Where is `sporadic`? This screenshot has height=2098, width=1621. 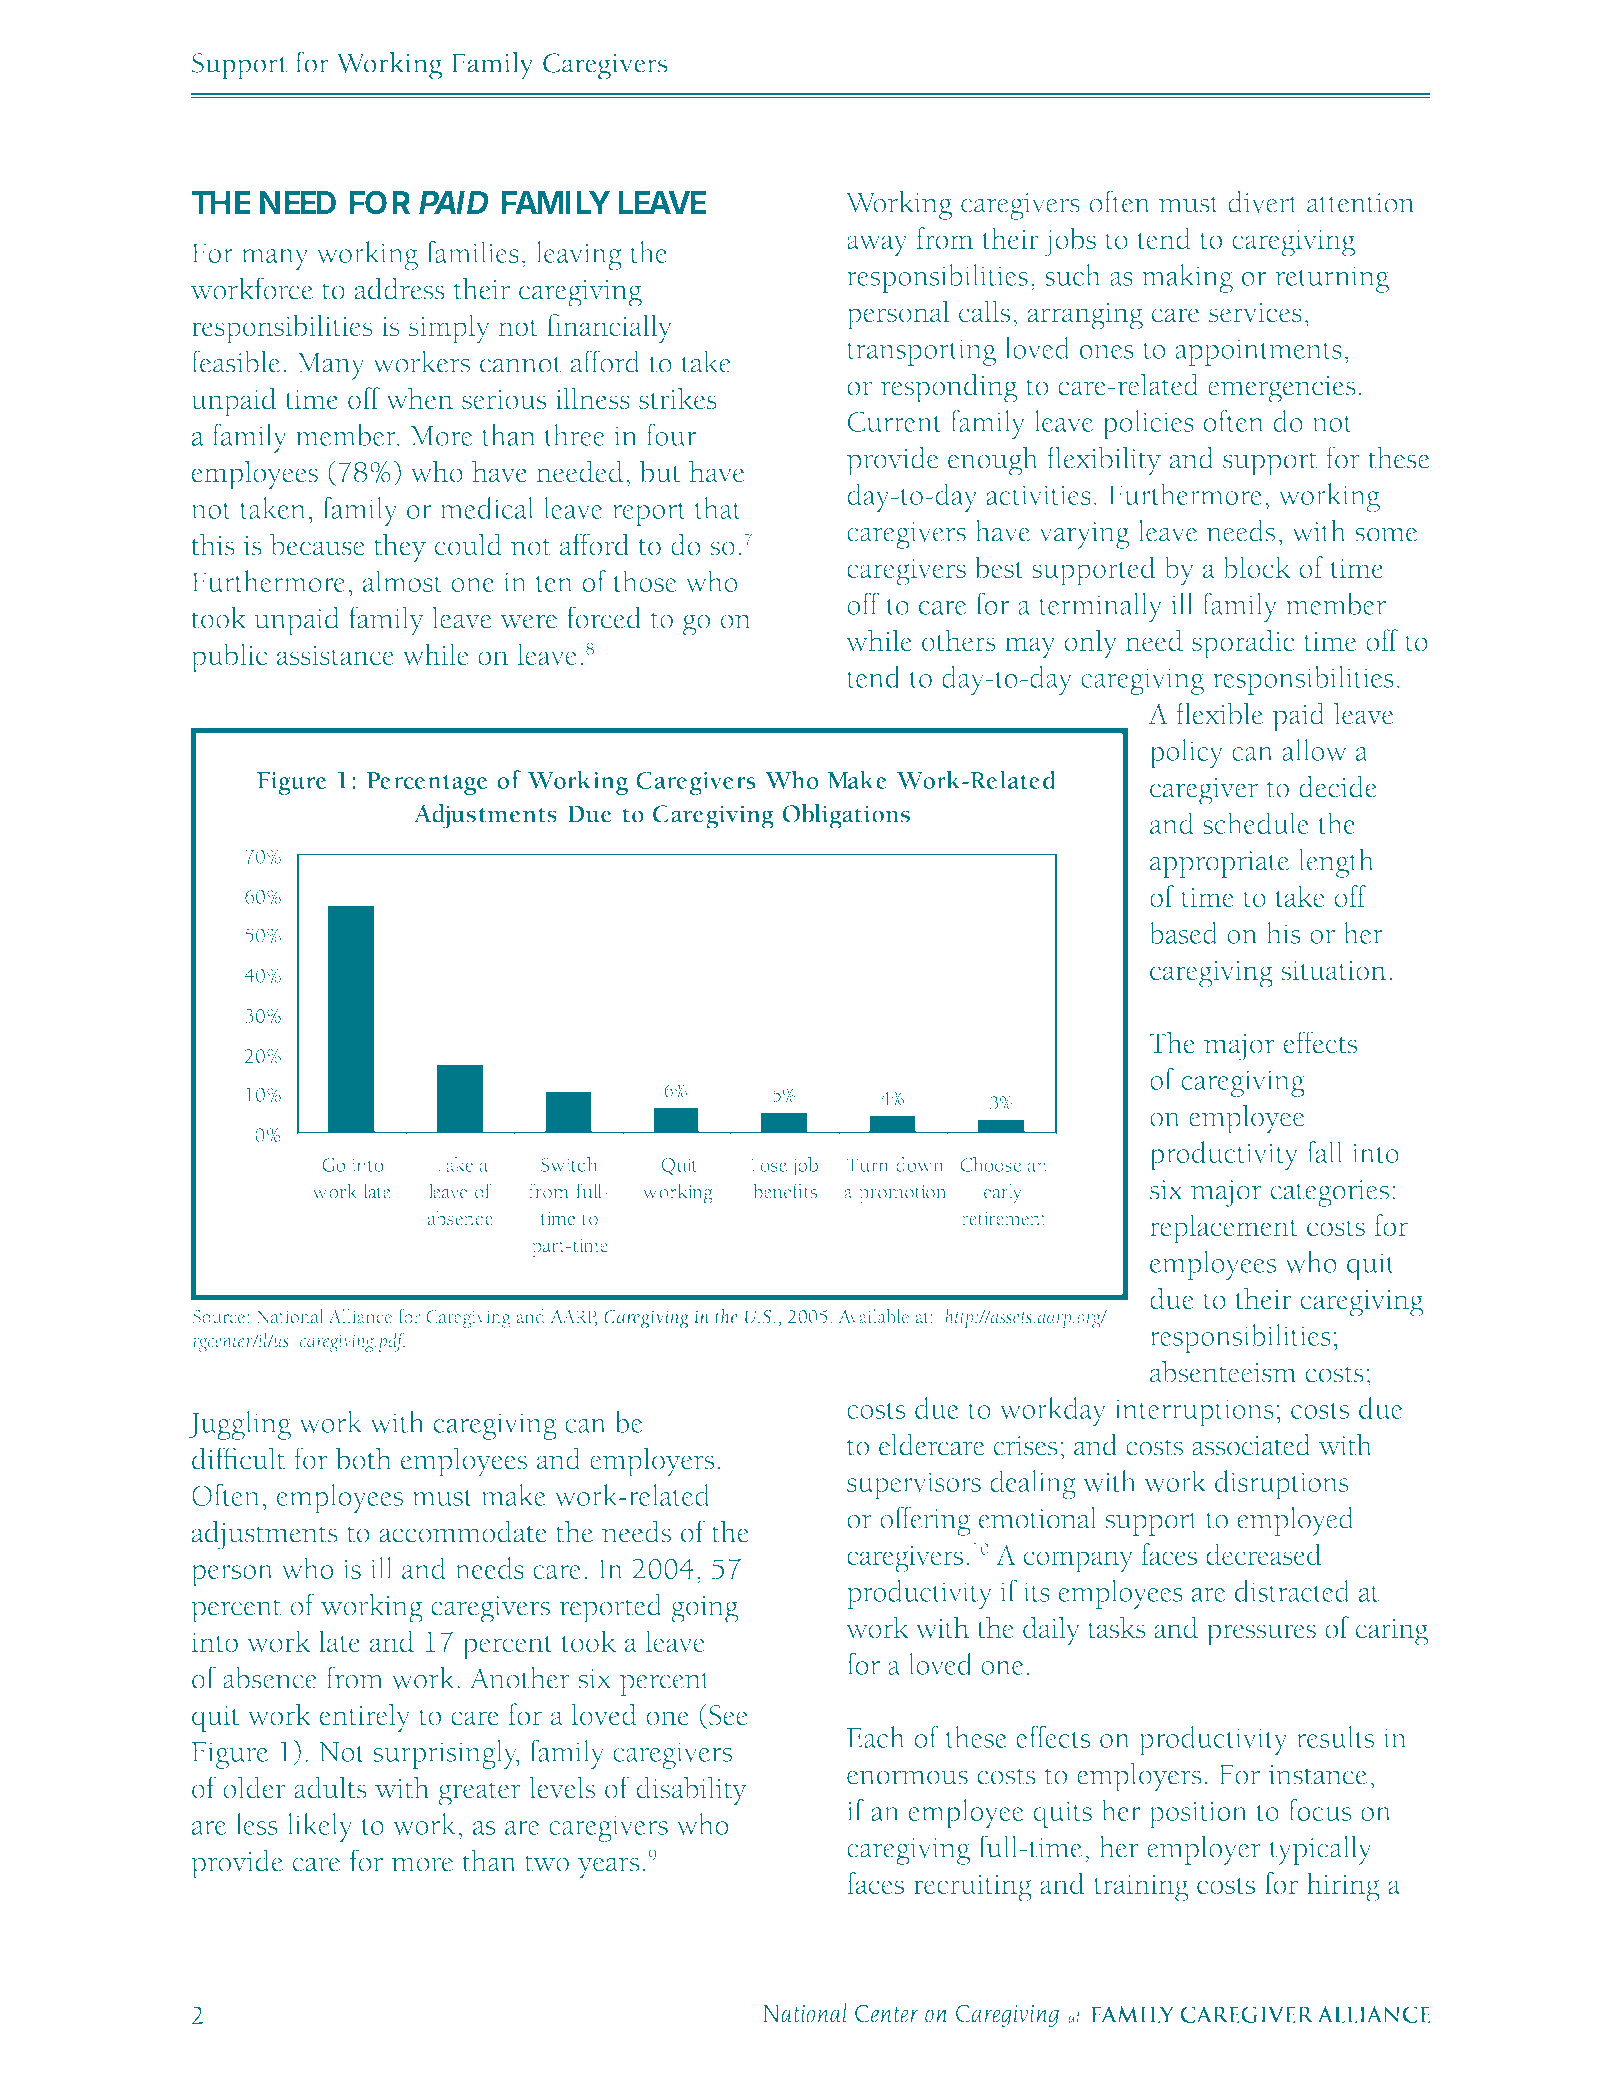
sporadic is located at coordinates (1243, 644).
